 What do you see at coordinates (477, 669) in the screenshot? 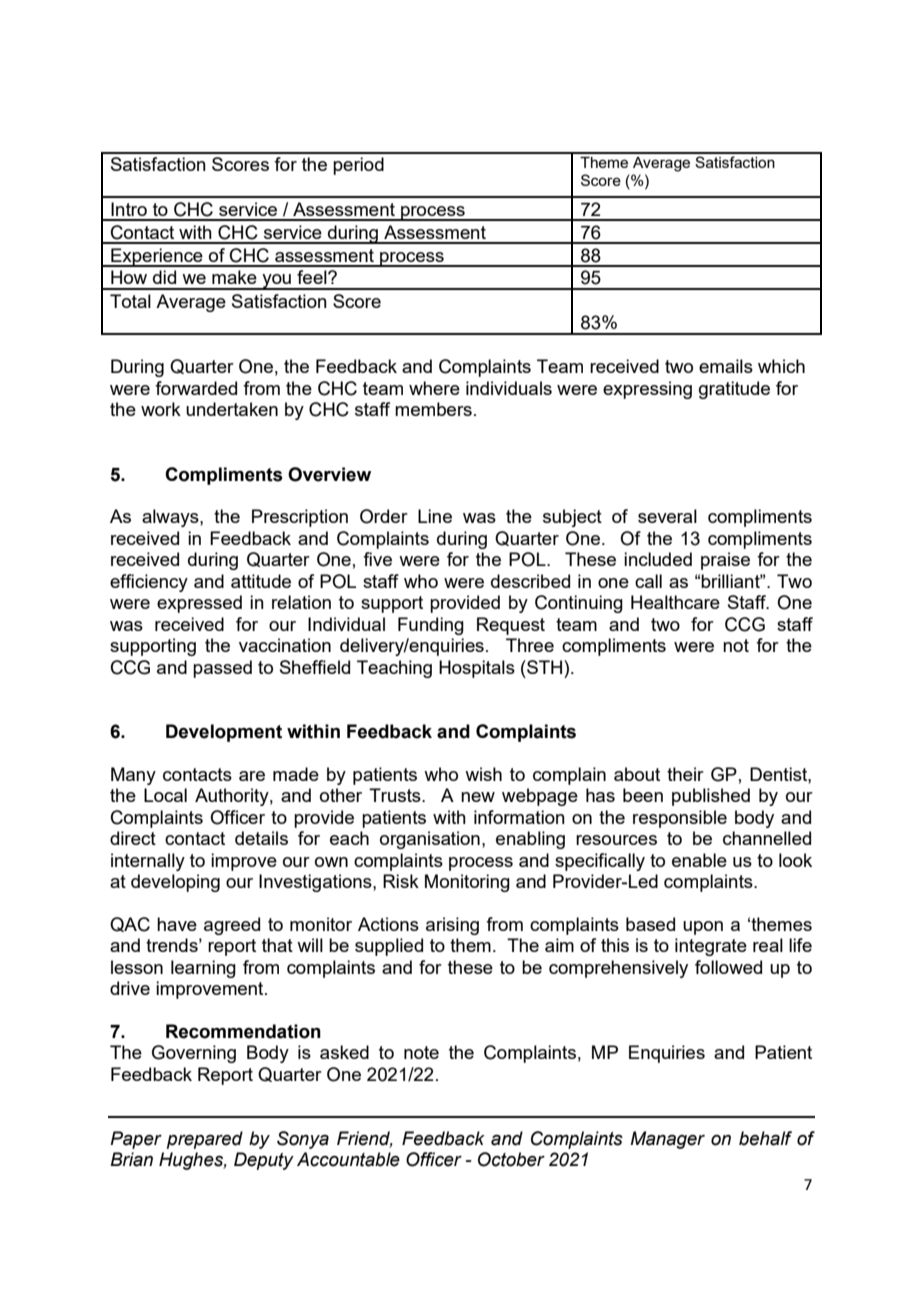
I see `Hospitals` at bounding box center [477, 669].
